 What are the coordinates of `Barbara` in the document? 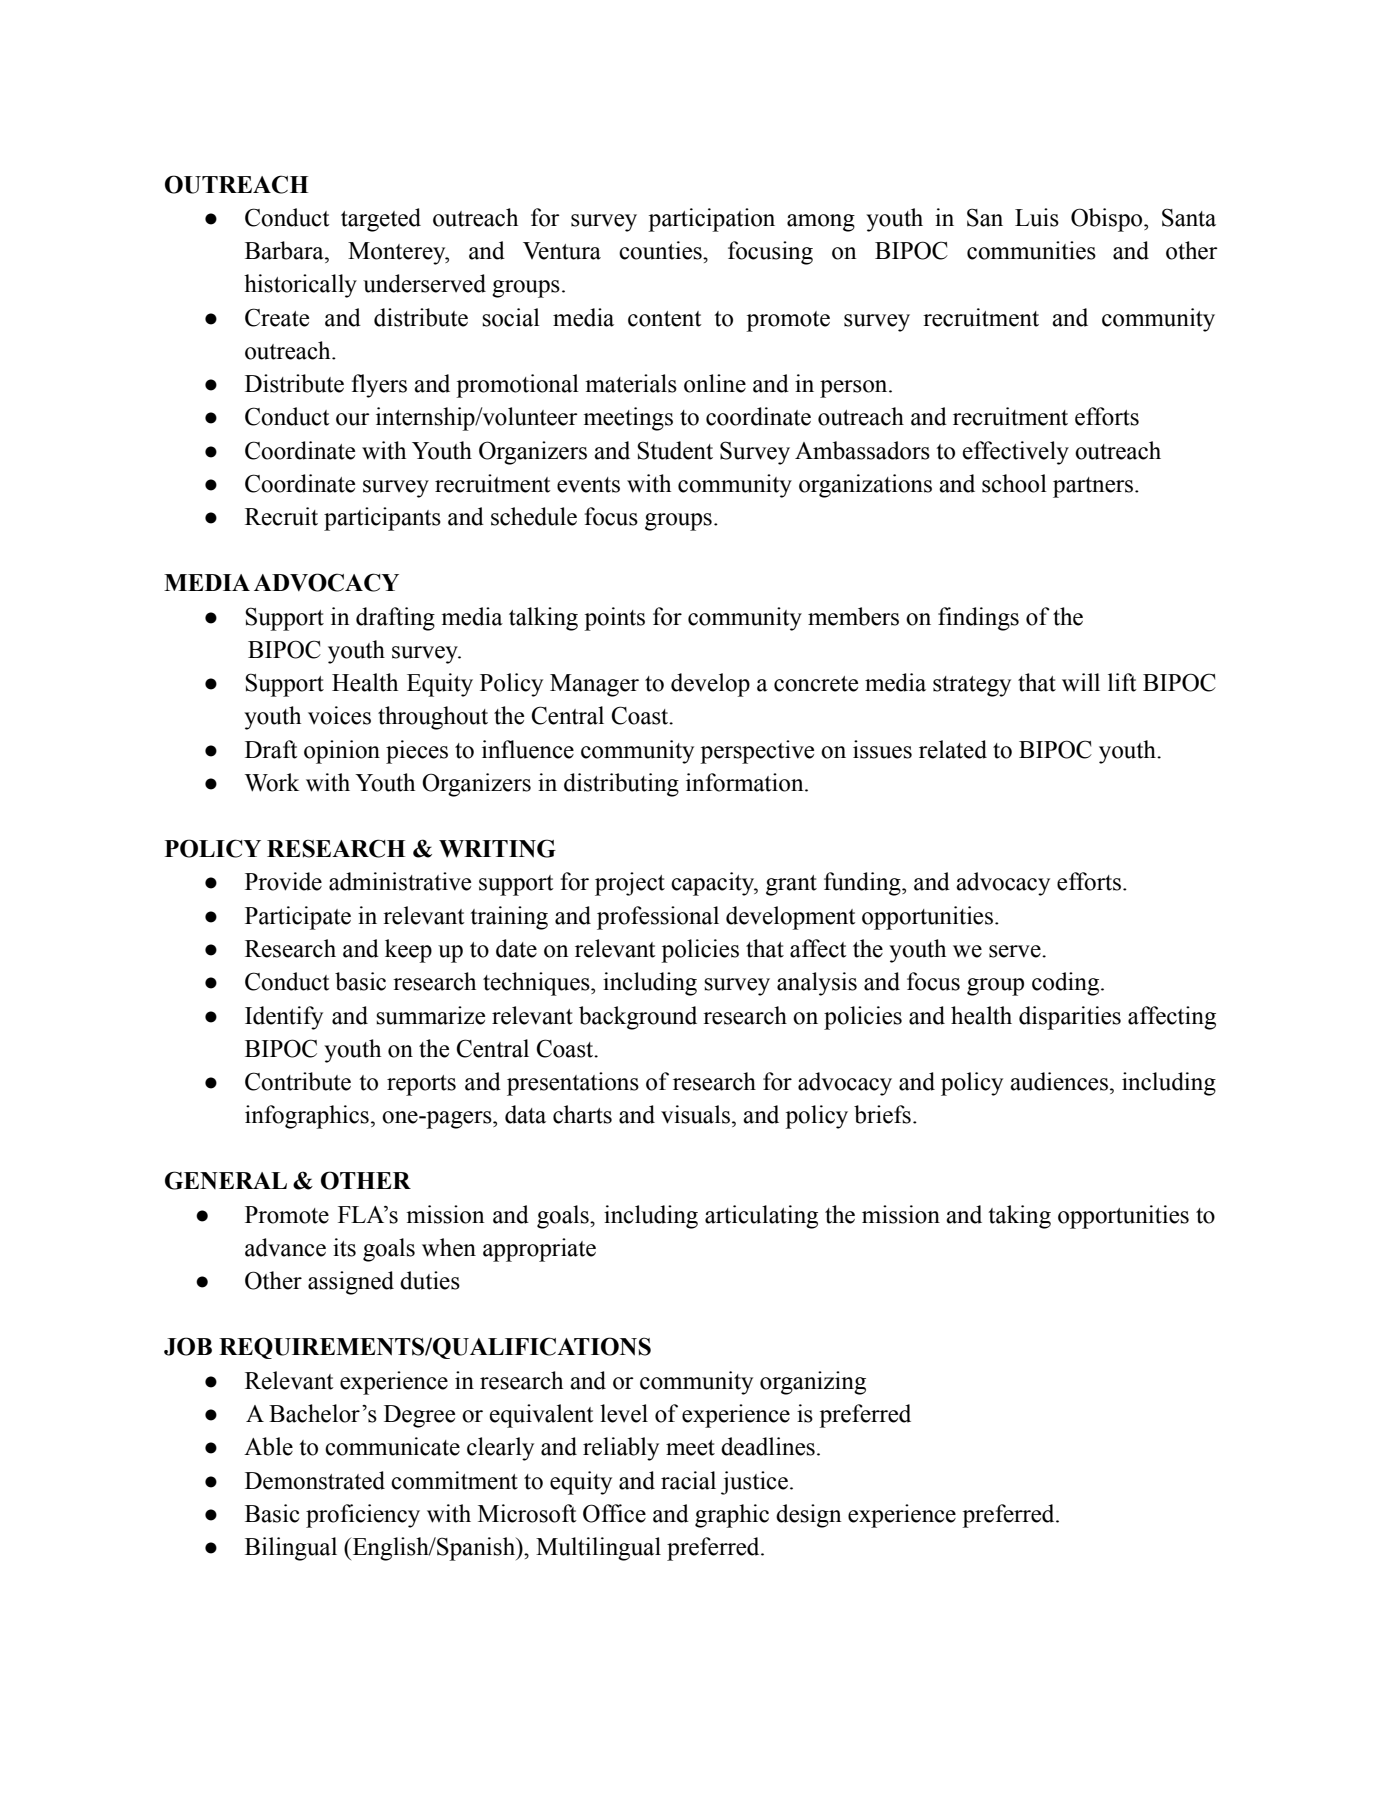 It's located at (285, 250).
